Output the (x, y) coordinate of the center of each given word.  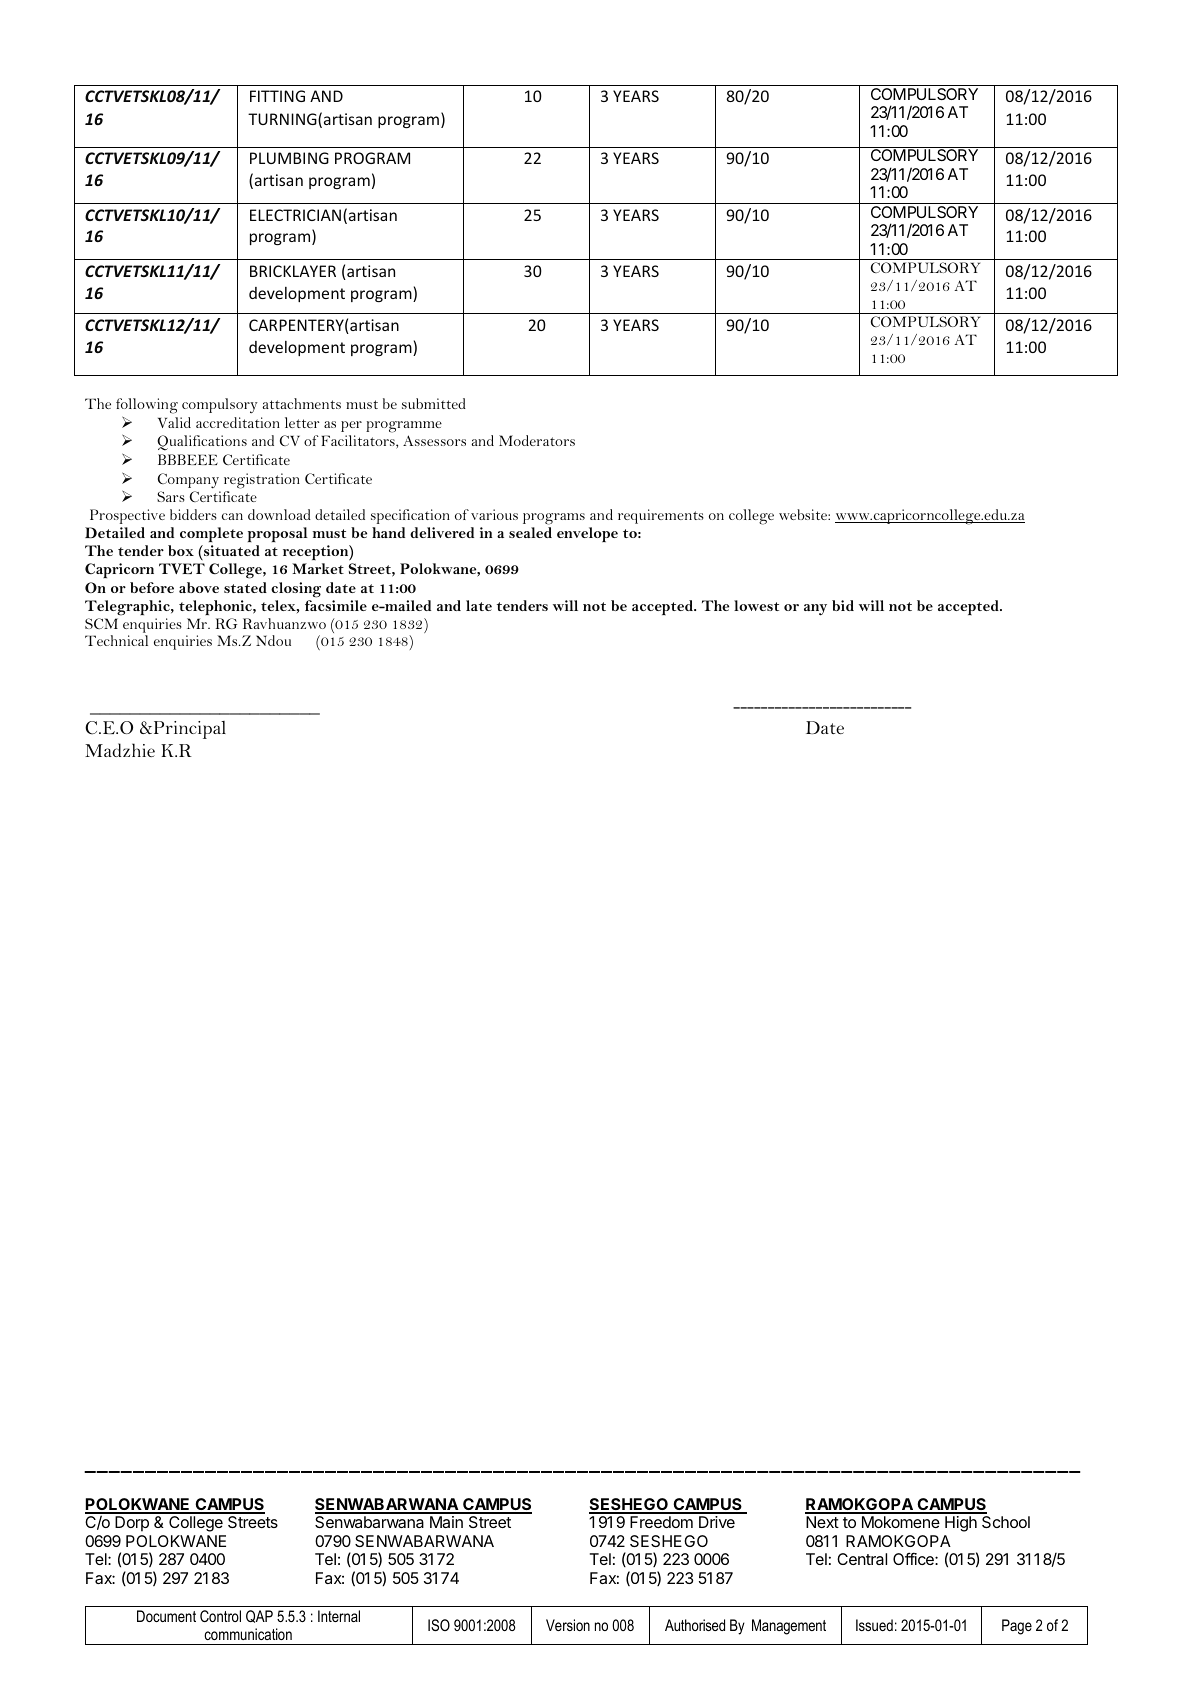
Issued (874, 1625)
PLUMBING (289, 158)
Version (568, 1625)
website (804, 514)
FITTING (277, 96)
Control (220, 1616)
